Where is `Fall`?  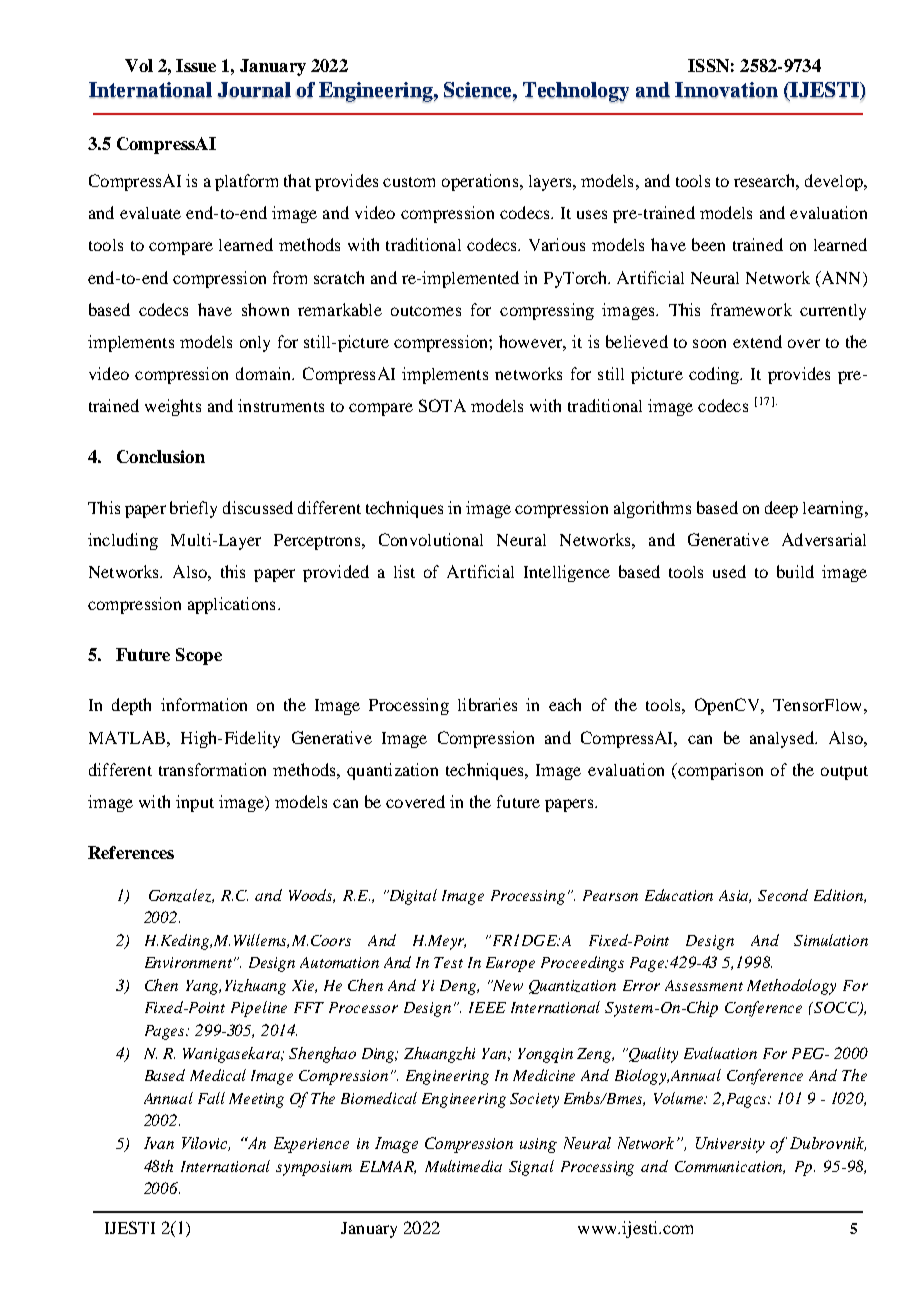
Fall is located at coordinates (211, 1098).
